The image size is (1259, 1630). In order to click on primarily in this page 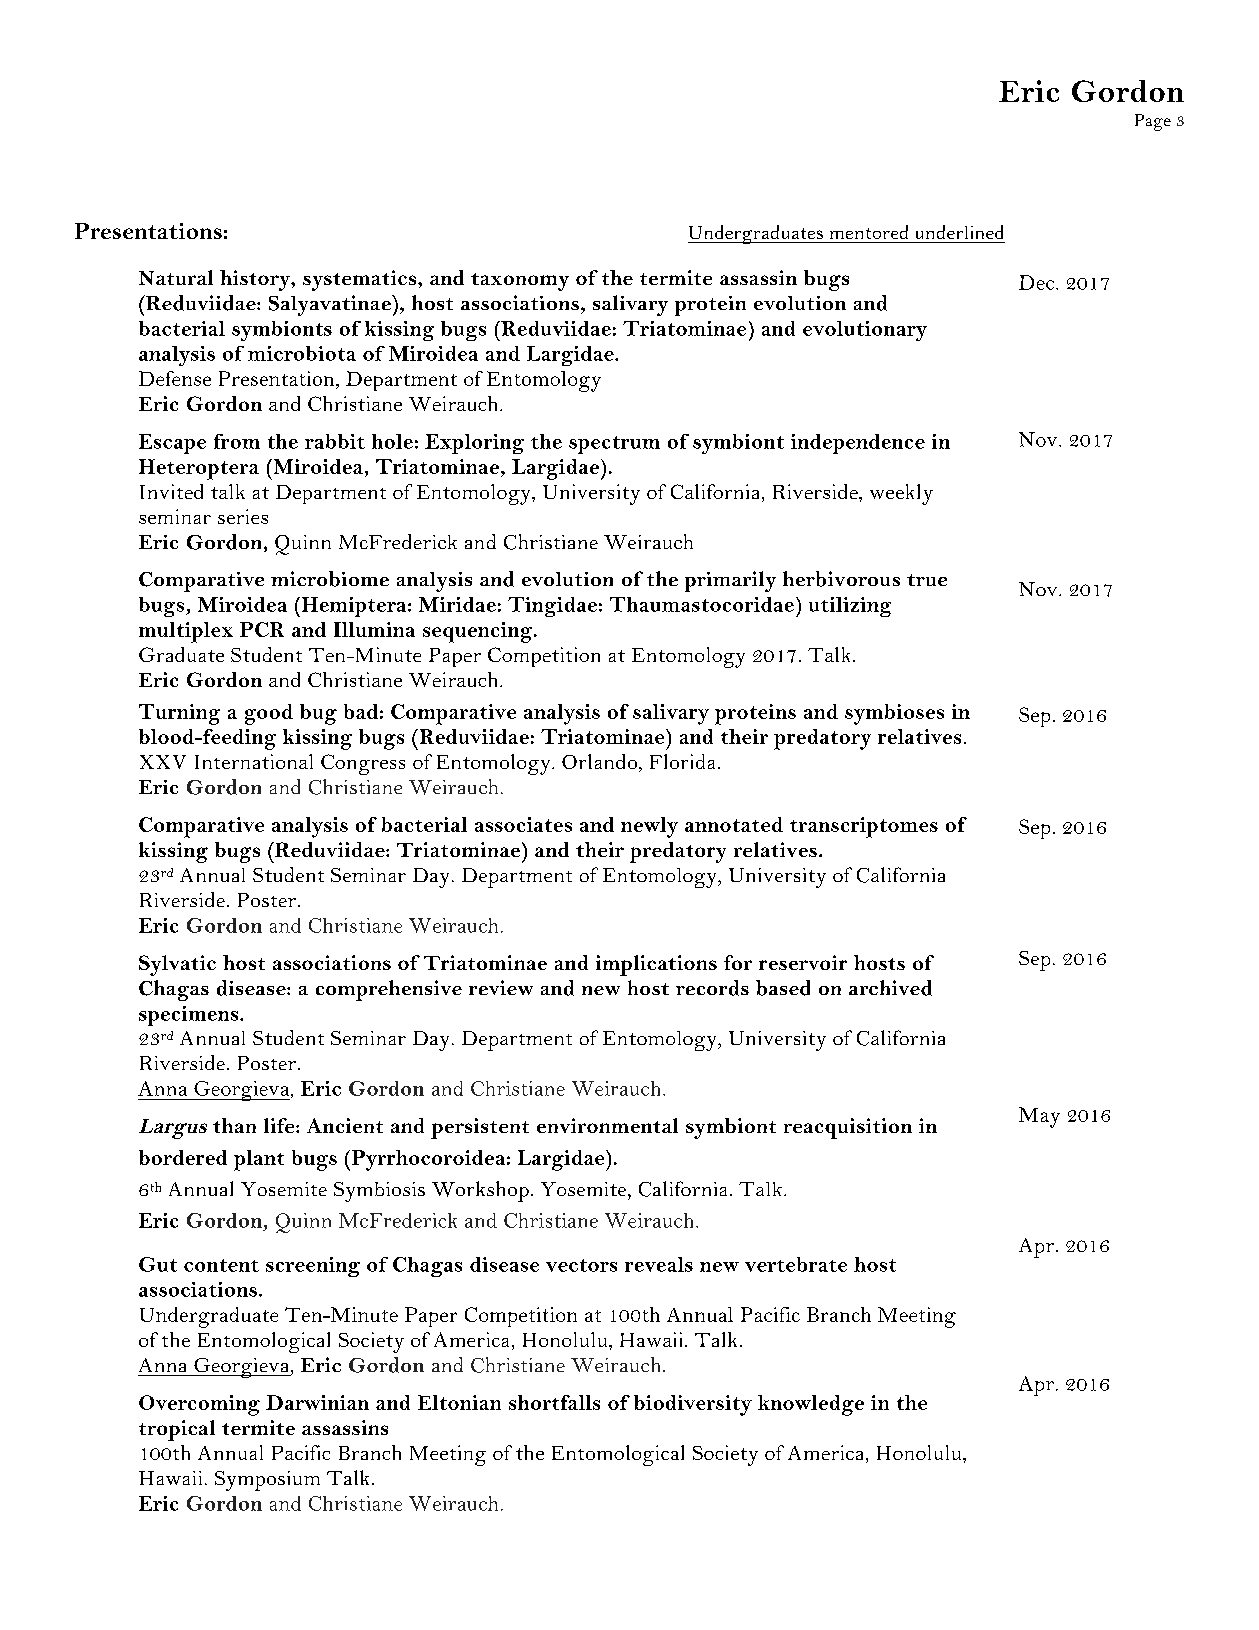, I will do `click(730, 581)`.
